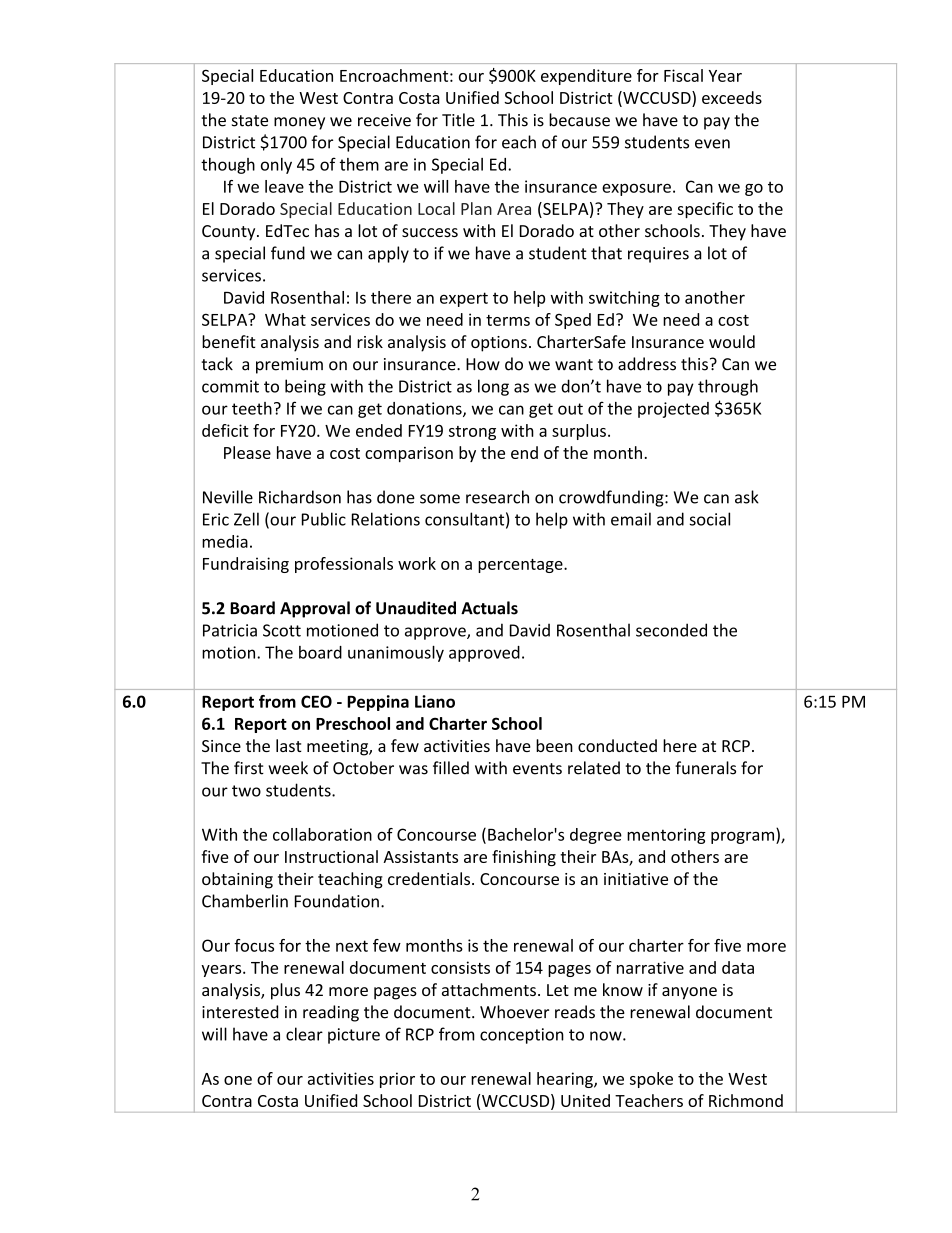  I want to click on clear, so click(304, 1034).
